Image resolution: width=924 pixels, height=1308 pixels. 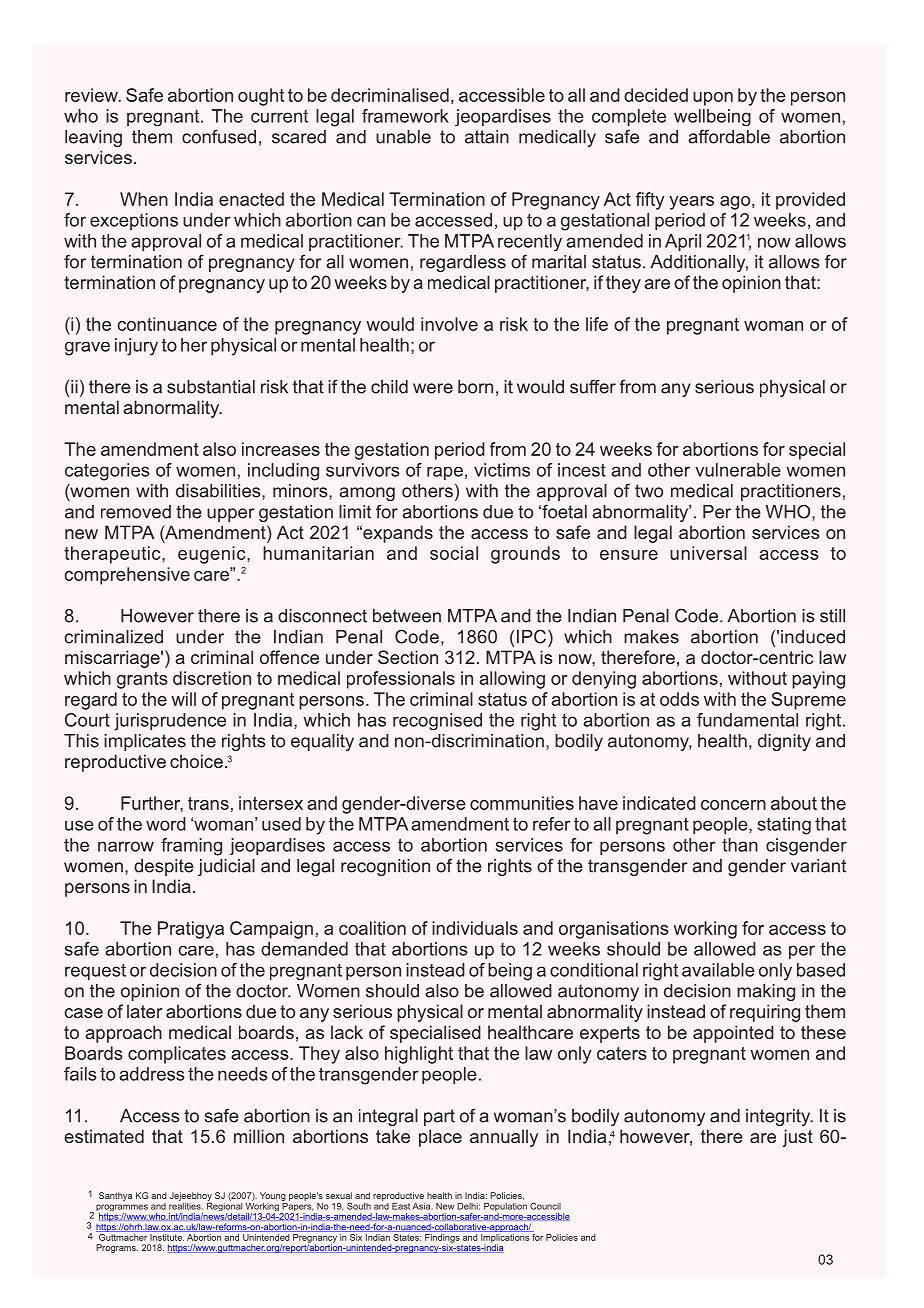 What do you see at coordinates (713, 99) in the image?
I see `upon` at bounding box center [713, 99].
